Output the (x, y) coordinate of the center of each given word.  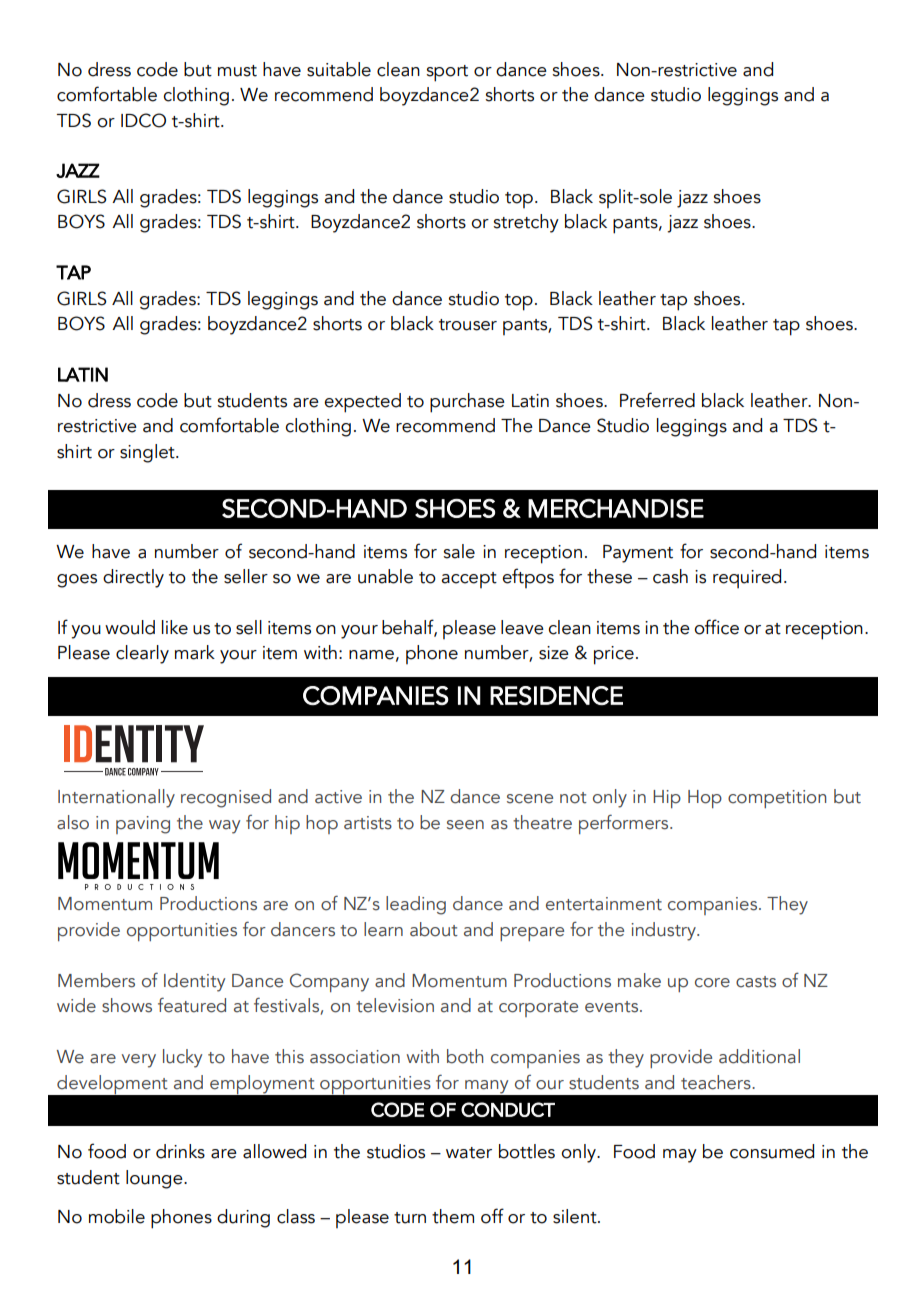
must (237, 71)
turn (410, 1218)
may (680, 1156)
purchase (467, 403)
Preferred (657, 400)
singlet (148, 453)
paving (143, 825)
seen (465, 825)
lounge (155, 1179)
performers (625, 824)
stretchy (526, 223)
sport (447, 73)
